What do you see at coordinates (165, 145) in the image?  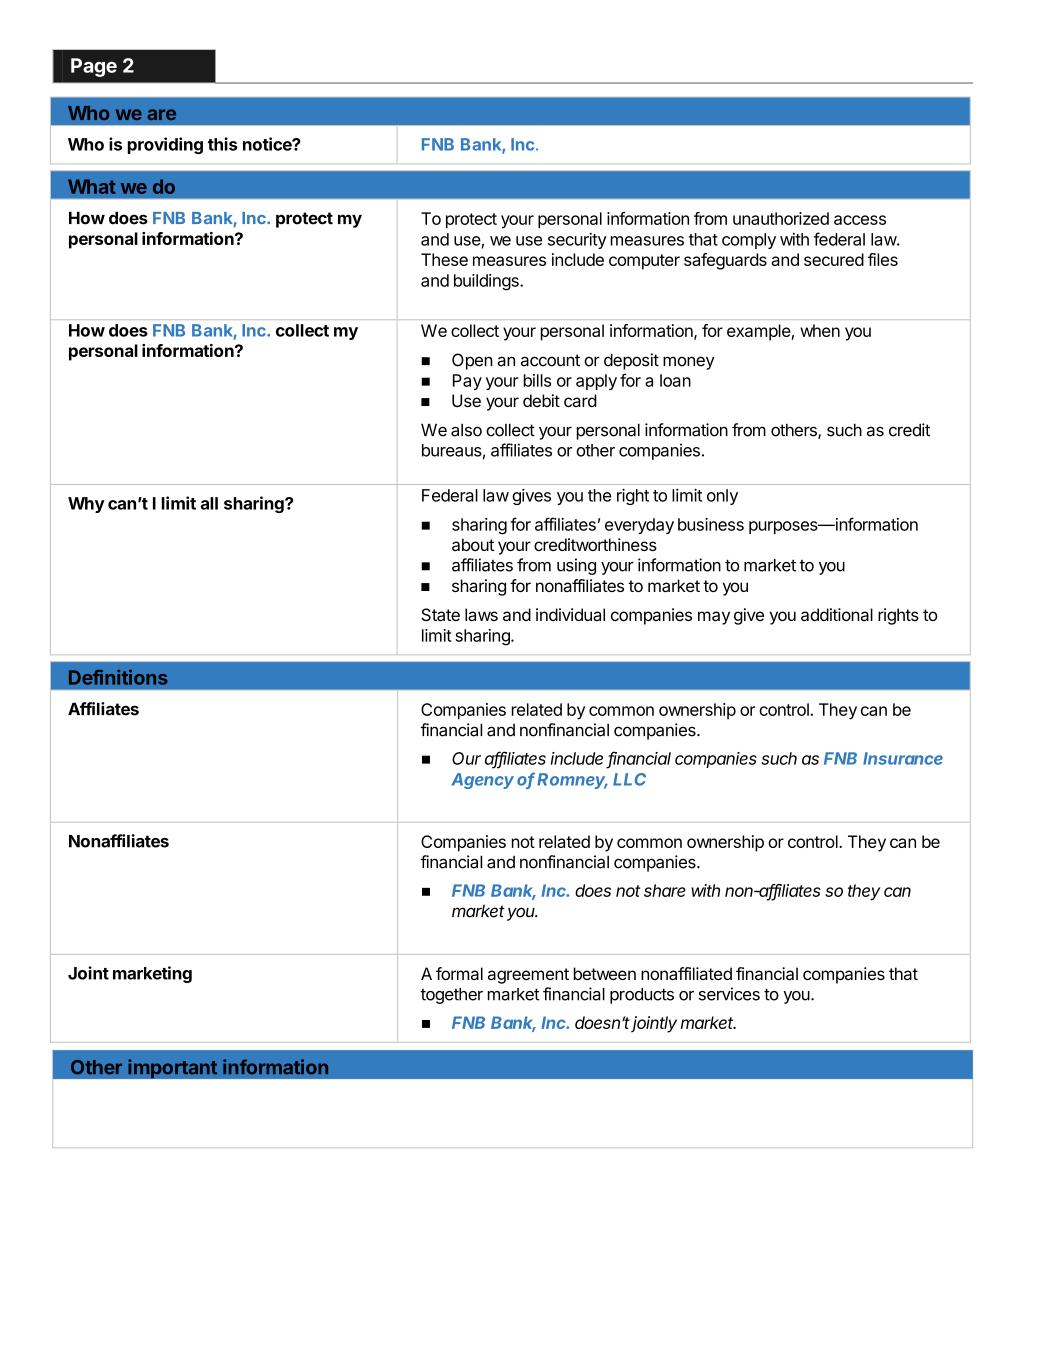 I see `providing` at bounding box center [165, 145].
